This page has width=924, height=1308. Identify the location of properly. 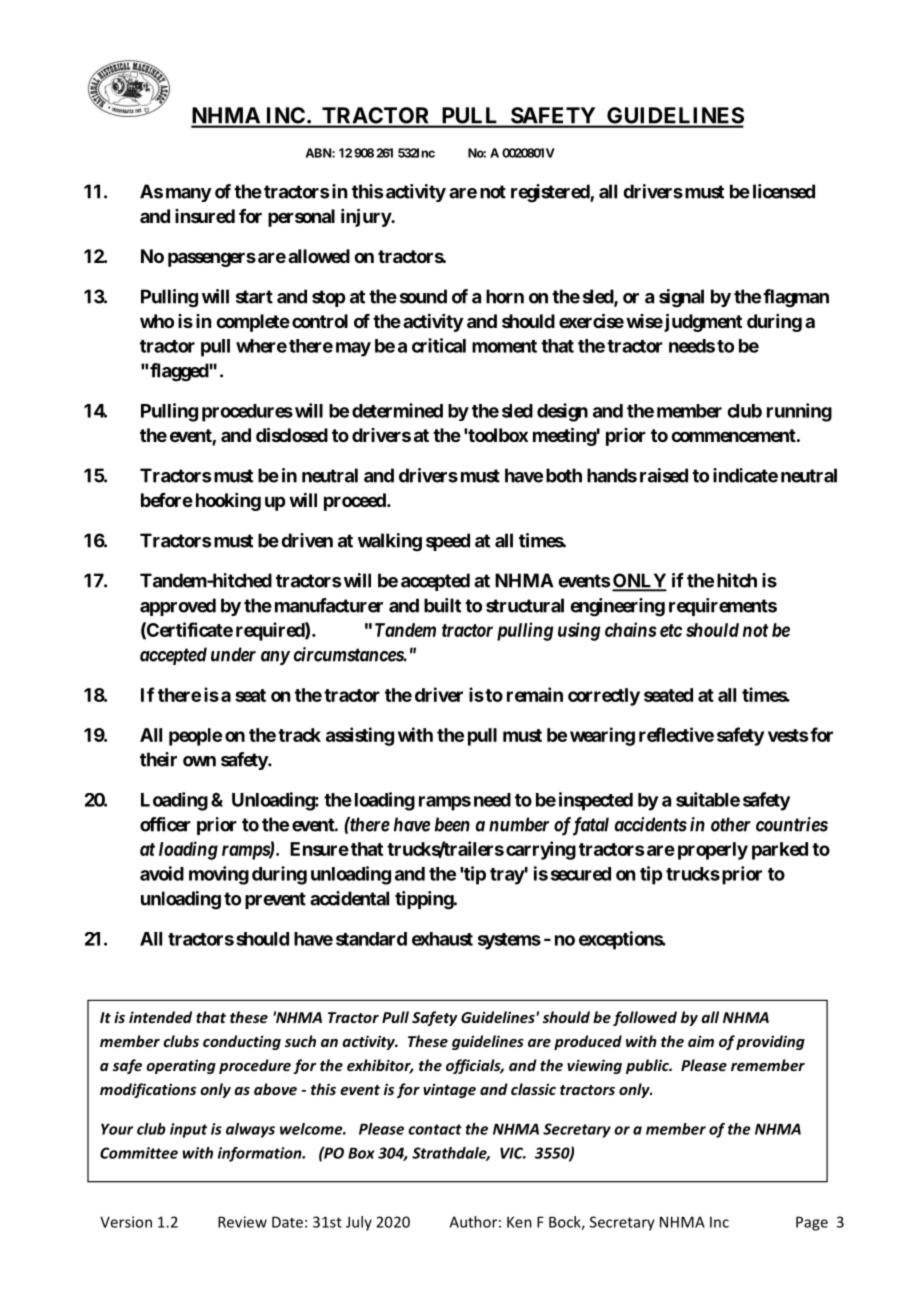
(713, 851).
